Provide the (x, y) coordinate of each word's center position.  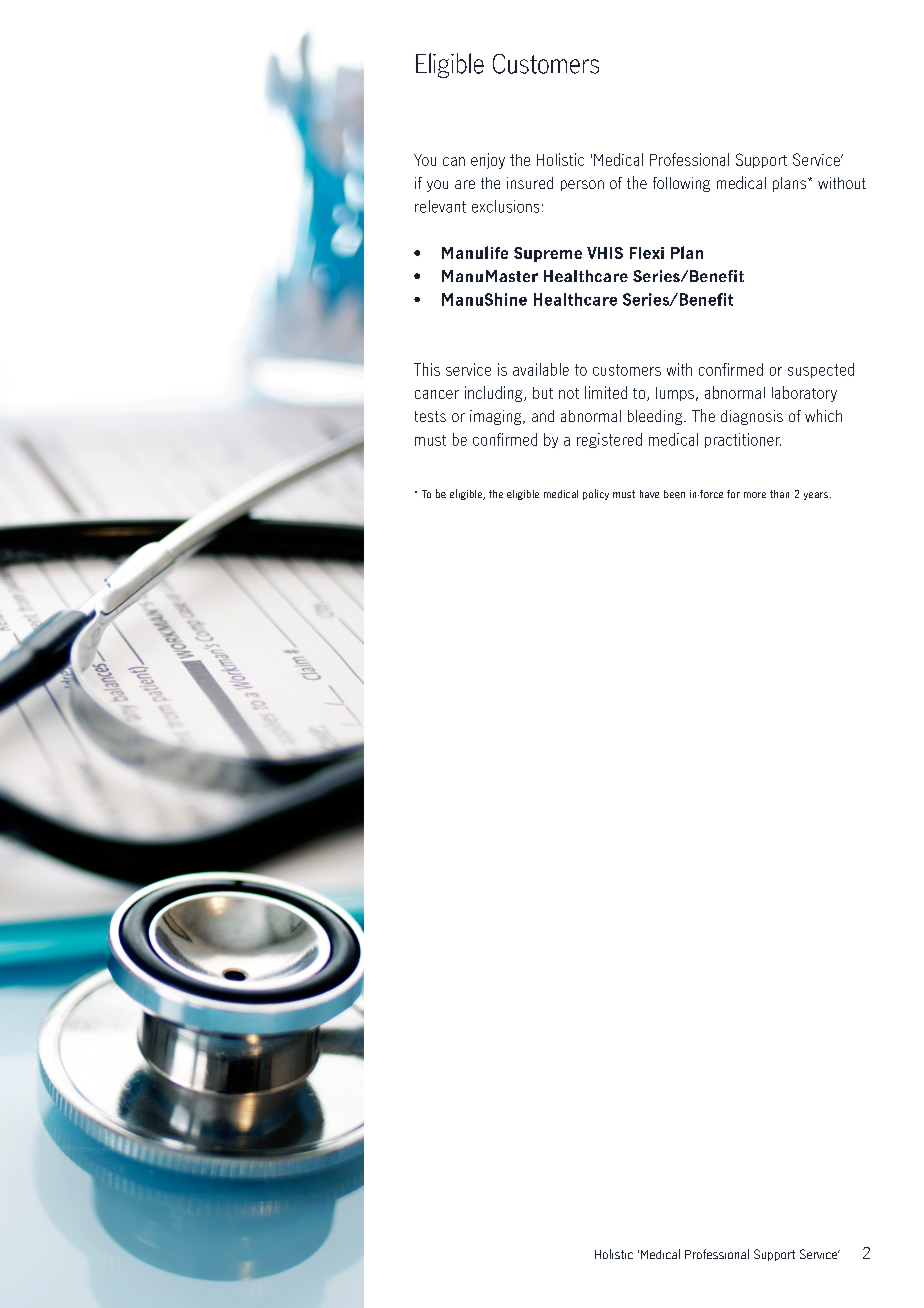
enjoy (488, 161)
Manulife (475, 252)
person (582, 185)
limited (606, 392)
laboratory (804, 394)
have (649, 494)
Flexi (647, 253)
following (681, 184)
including (495, 394)
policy (596, 494)
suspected (821, 370)
